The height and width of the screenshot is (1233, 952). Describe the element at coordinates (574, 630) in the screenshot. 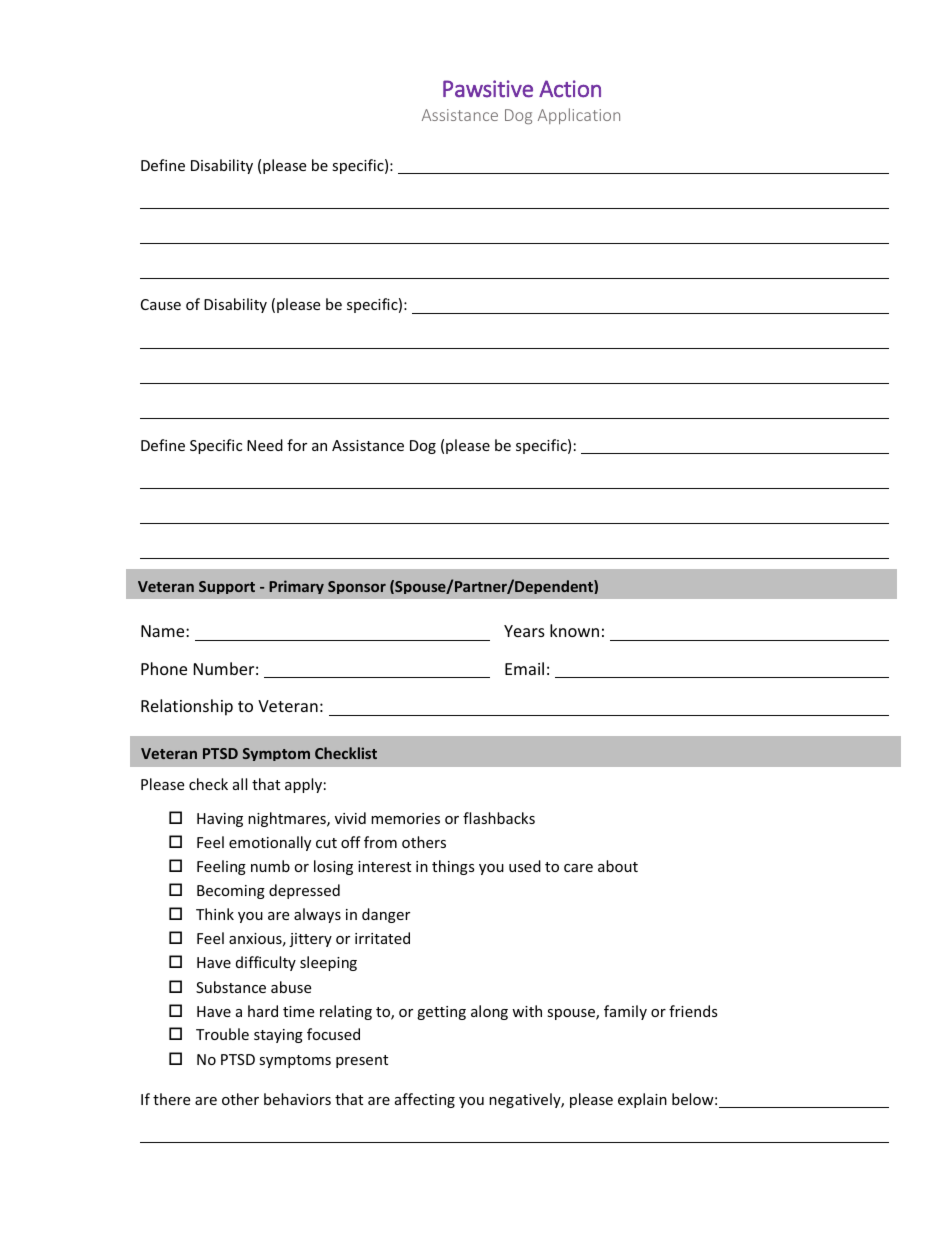

I see `known` at that location.
